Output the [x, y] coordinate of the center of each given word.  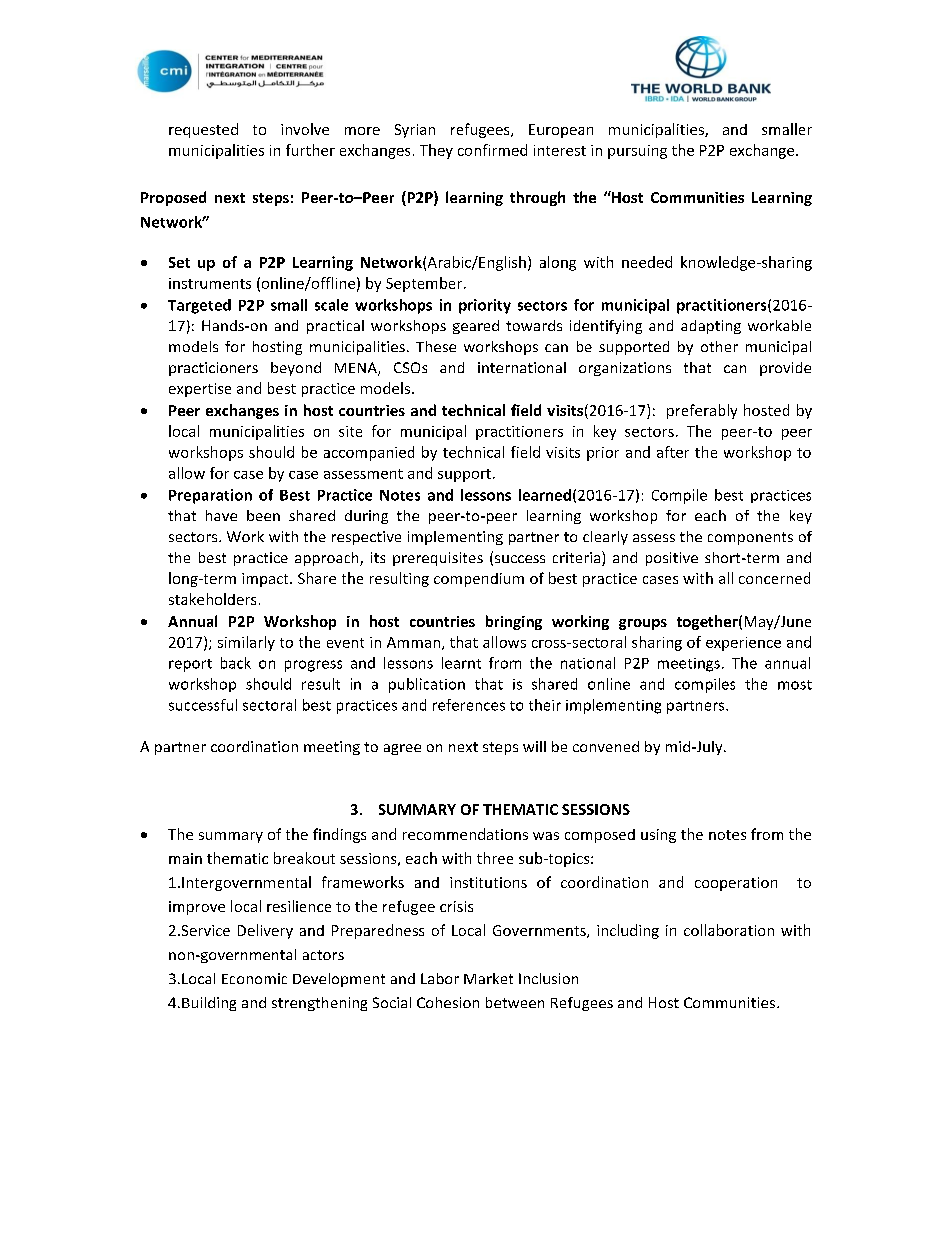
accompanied [369, 453]
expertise [200, 390]
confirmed [492, 150]
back [236, 663]
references [469, 705]
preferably [702, 411]
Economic [254, 978]
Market [488, 978]
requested [203, 130]
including [628, 931]
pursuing [637, 152]
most [795, 685]
